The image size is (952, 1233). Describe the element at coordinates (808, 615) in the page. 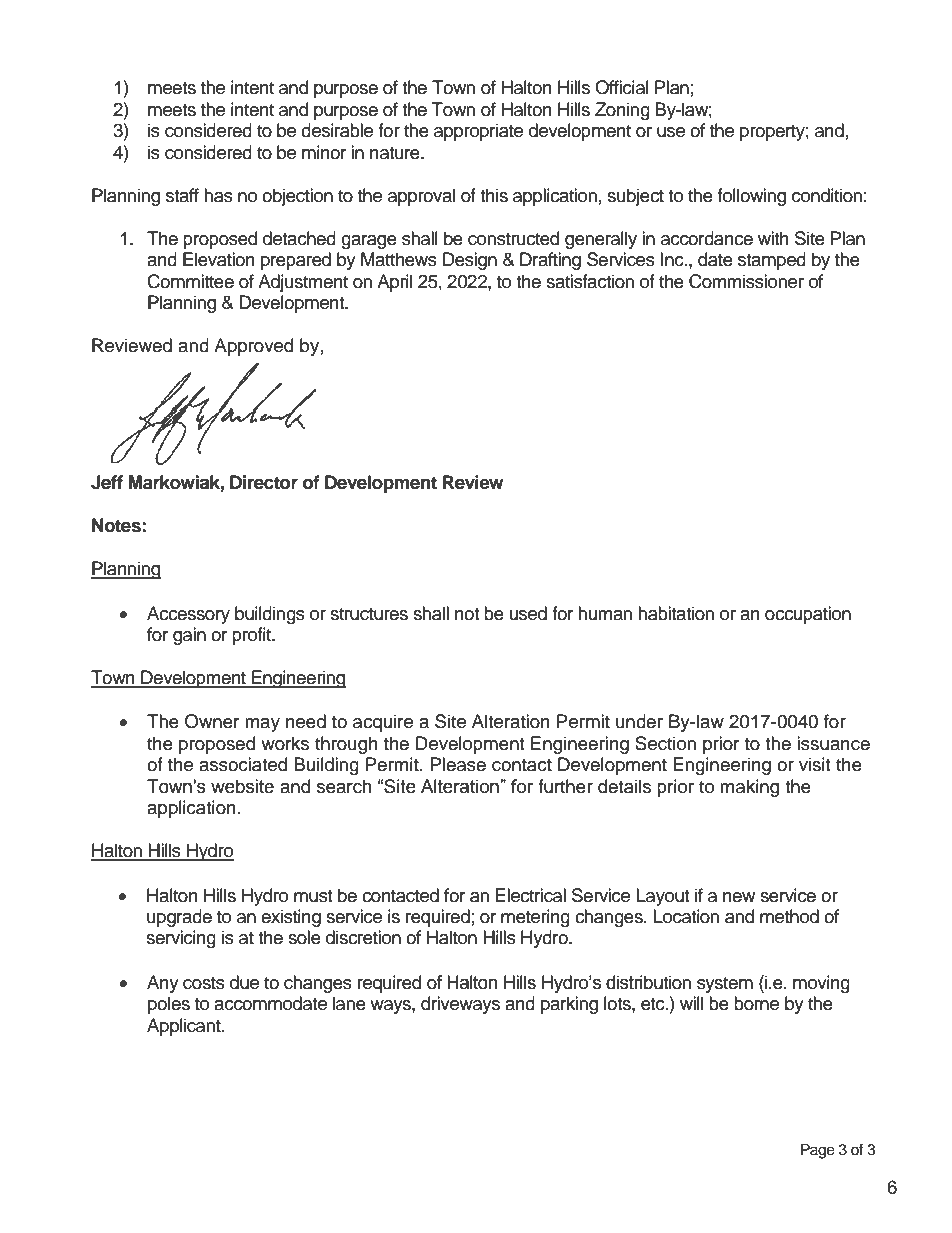

I see `occupation` at that location.
